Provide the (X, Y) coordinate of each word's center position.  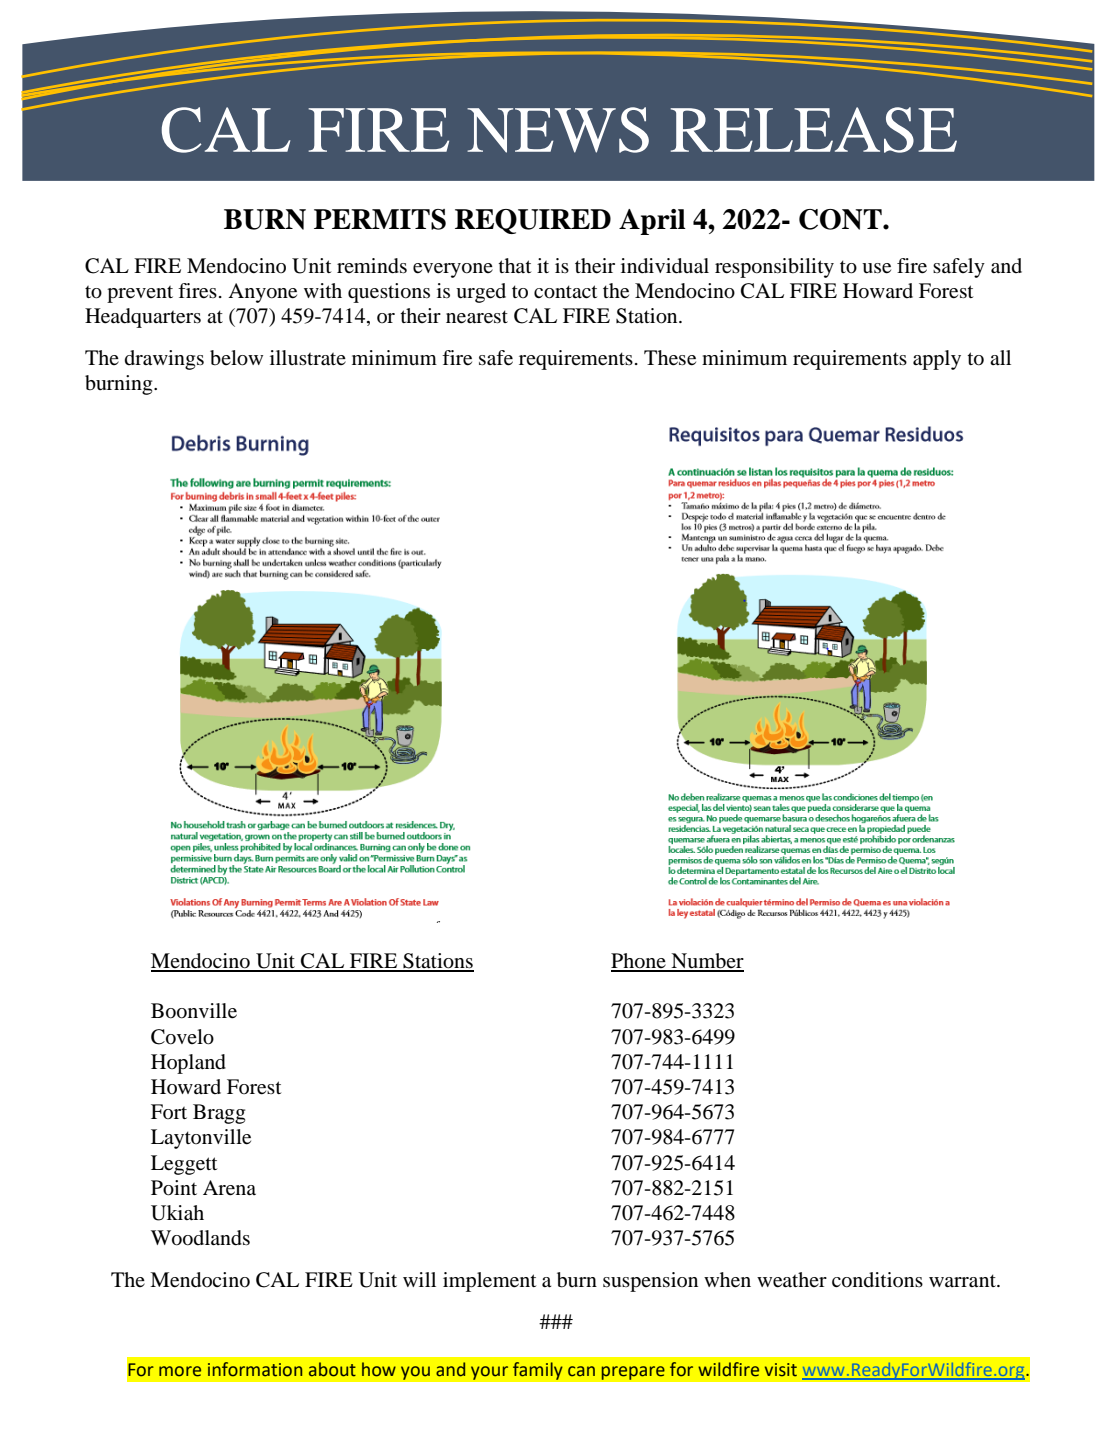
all (1000, 357)
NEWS (558, 130)
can (581, 1371)
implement (490, 1282)
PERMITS (380, 219)
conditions (877, 1280)
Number (706, 962)
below (236, 358)
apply (937, 360)
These (670, 358)
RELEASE (814, 130)
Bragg (219, 1114)
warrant (963, 1281)
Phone (639, 962)
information (255, 1369)
